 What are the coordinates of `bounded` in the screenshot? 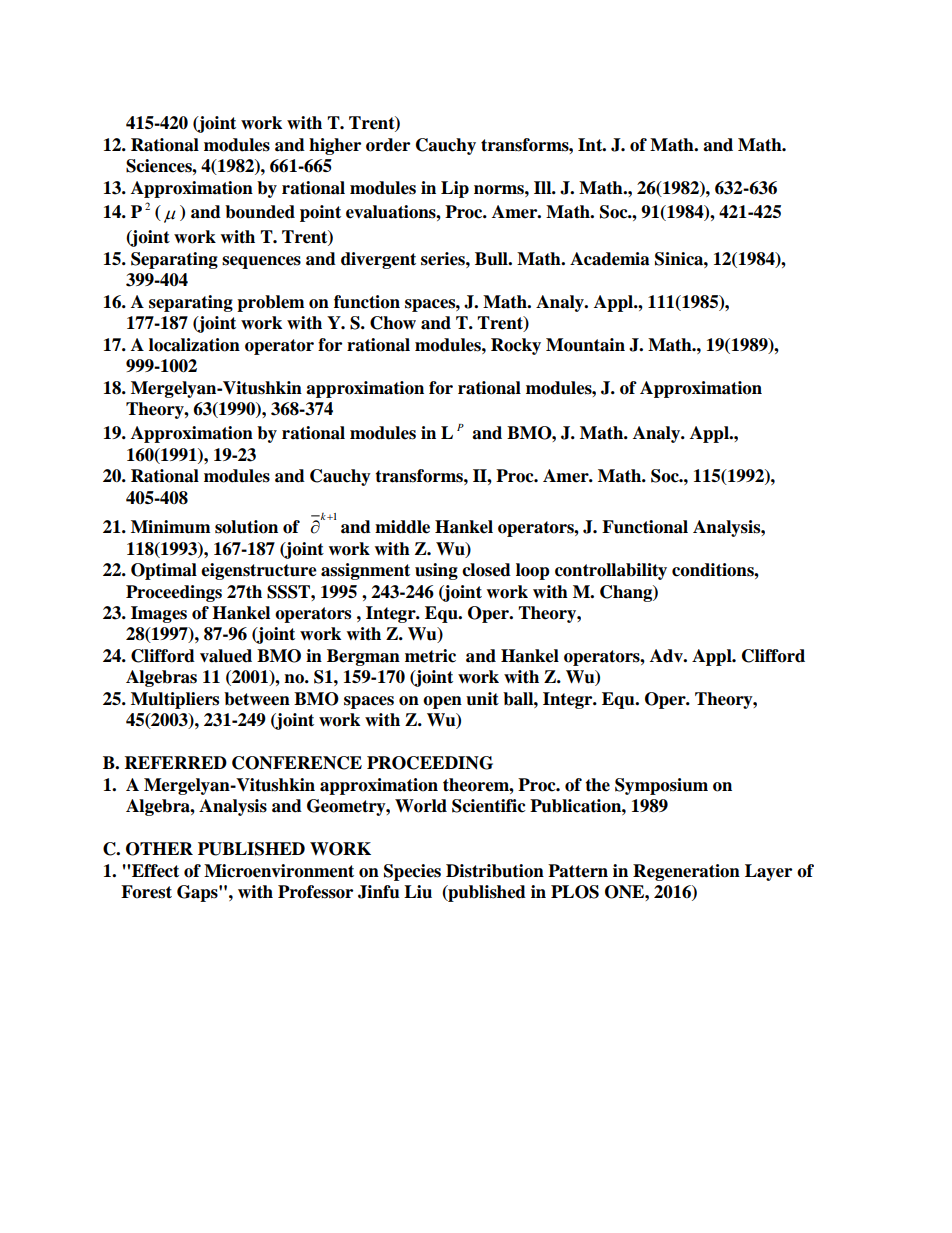 It's located at (260, 212).
